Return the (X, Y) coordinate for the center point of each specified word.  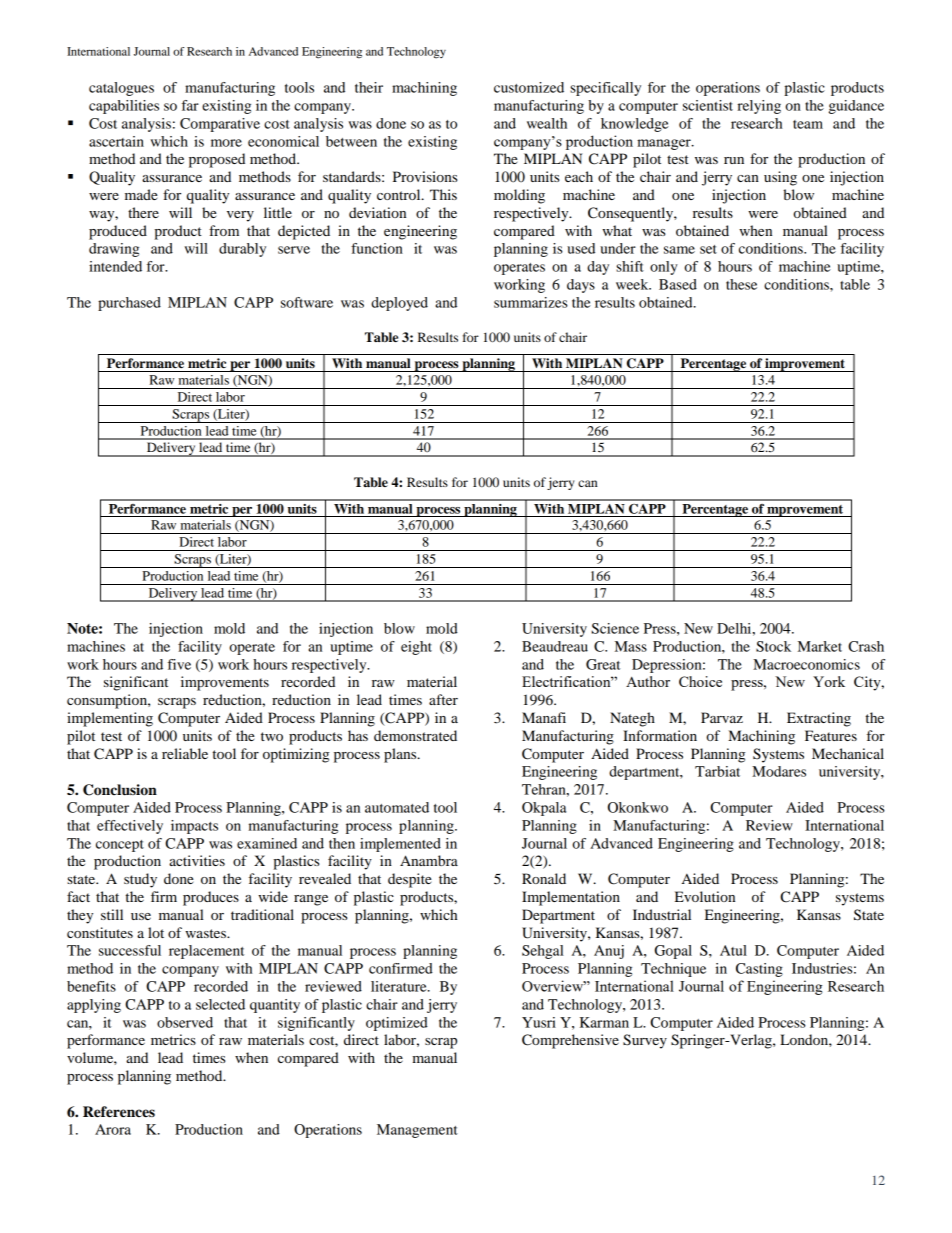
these (741, 284)
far (190, 105)
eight (416, 648)
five (179, 664)
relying (759, 107)
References (119, 1112)
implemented (400, 845)
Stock (773, 646)
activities (197, 860)
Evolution (705, 896)
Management (417, 1131)
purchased (129, 304)
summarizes (531, 302)
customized (529, 87)
